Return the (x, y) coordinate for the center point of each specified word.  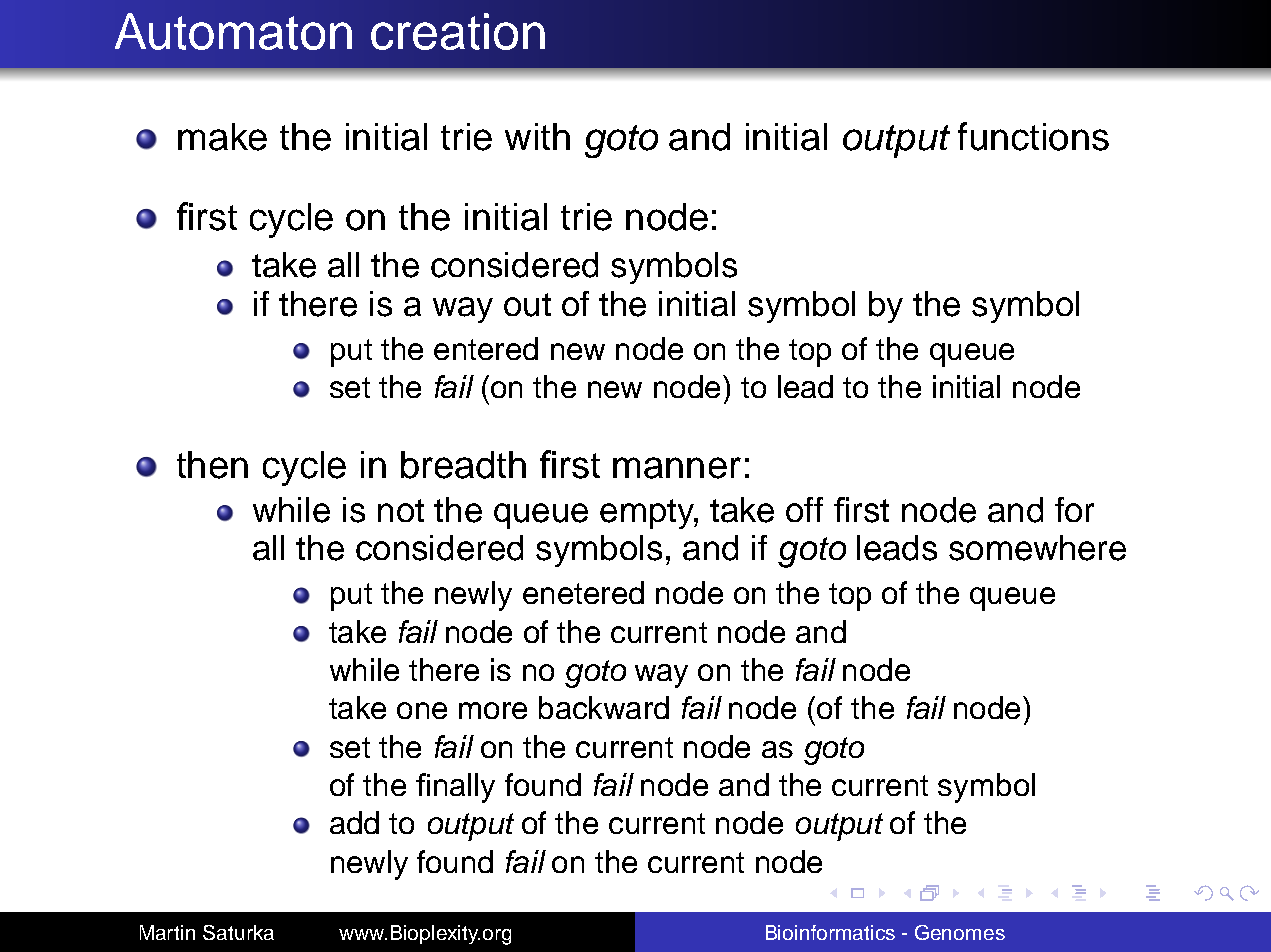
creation (458, 31)
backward (604, 707)
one (422, 710)
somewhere (1037, 548)
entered (486, 348)
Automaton (233, 31)
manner (677, 468)
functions (1033, 136)
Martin (167, 932)
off (804, 509)
